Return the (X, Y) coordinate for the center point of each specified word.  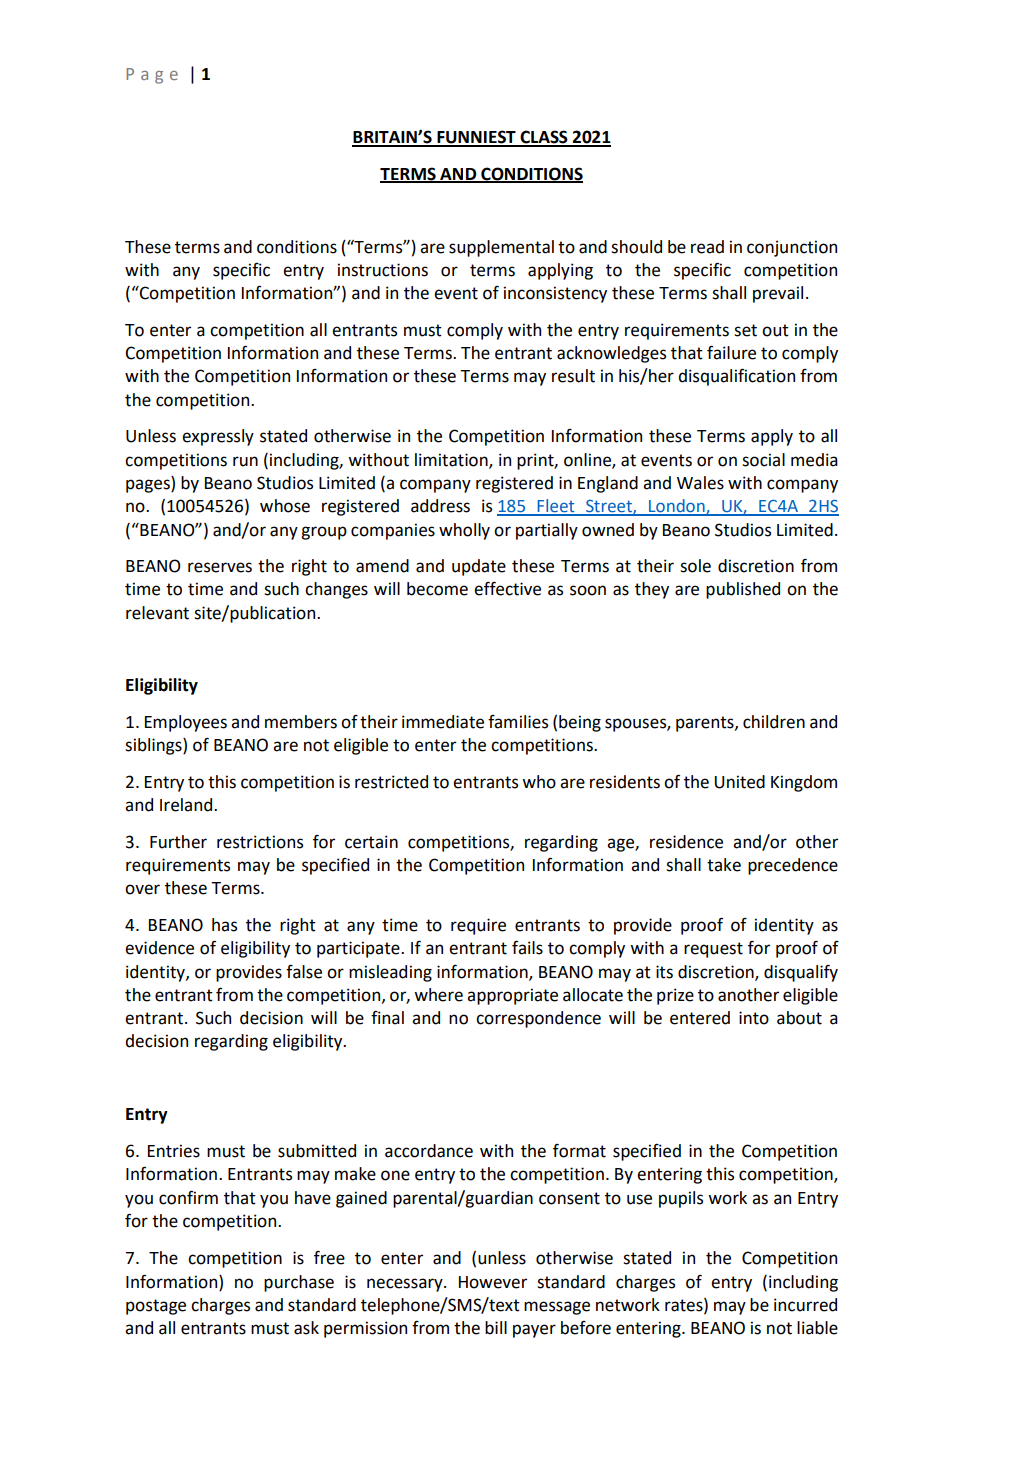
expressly (218, 437)
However (493, 1282)
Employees (186, 723)
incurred (805, 1305)
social (763, 460)
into (754, 1018)
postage (156, 1307)
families (518, 722)
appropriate (512, 996)
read (707, 247)
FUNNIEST (476, 138)
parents (706, 724)
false (304, 972)
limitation (452, 460)
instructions (383, 270)
